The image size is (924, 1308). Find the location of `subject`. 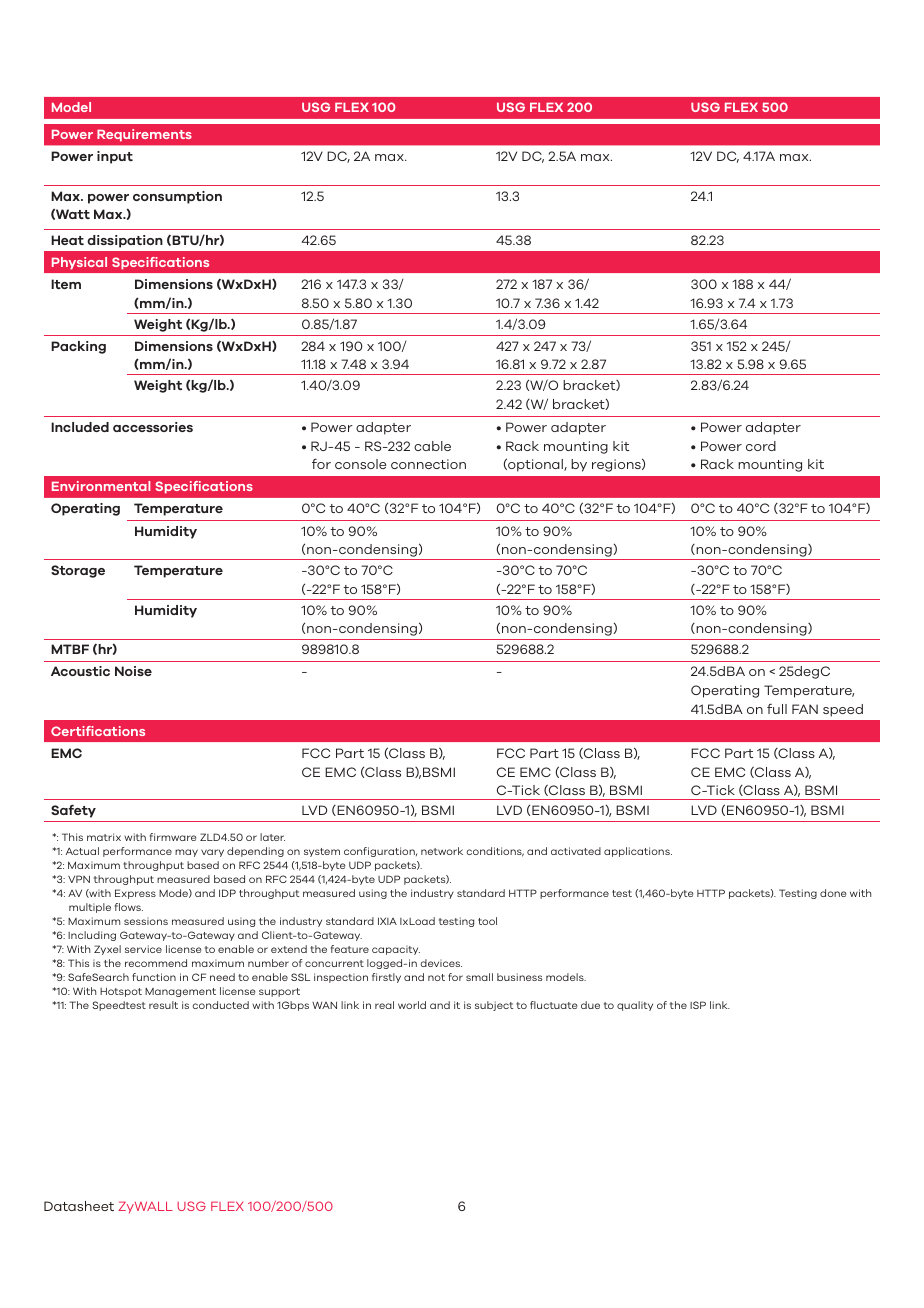

subject is located at coordinates (494, 1006).
